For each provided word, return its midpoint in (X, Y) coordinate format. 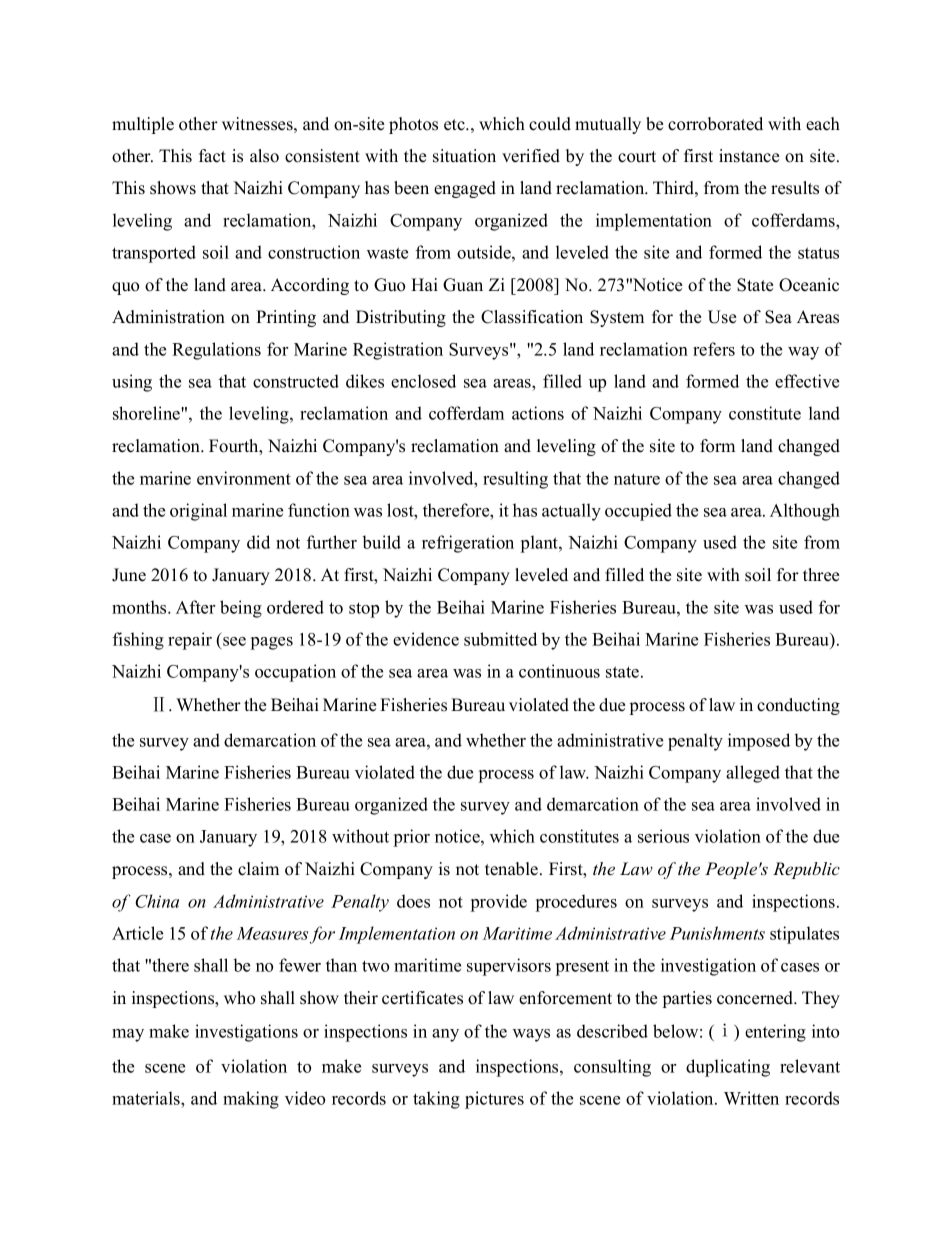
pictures (494, 1100)
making (251, 1100)
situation (464, 156)
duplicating (728, 1068)
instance (749, 156)
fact (212, 156)
